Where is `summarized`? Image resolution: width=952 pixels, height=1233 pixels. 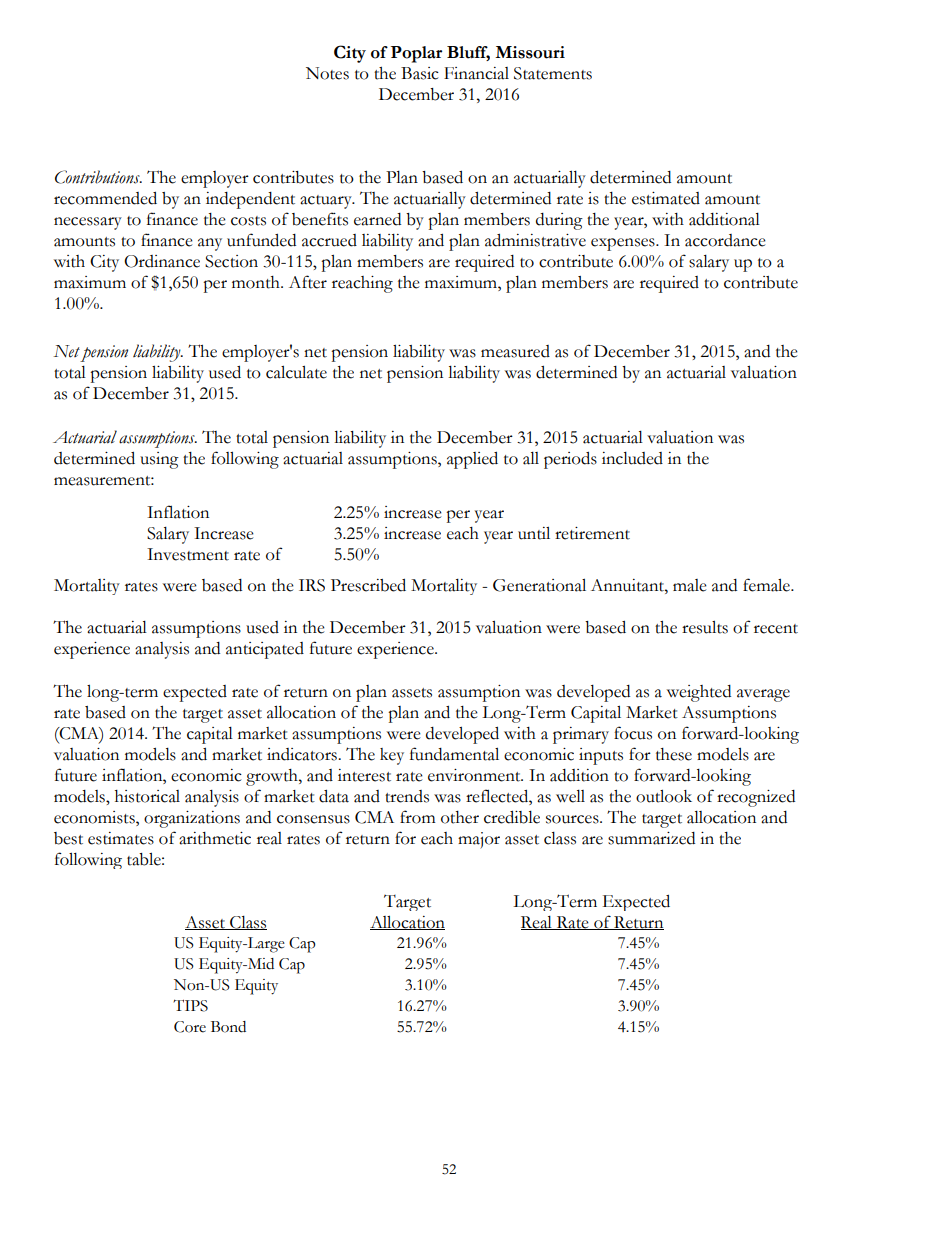
summarized is located at coordinates (651, 838).
